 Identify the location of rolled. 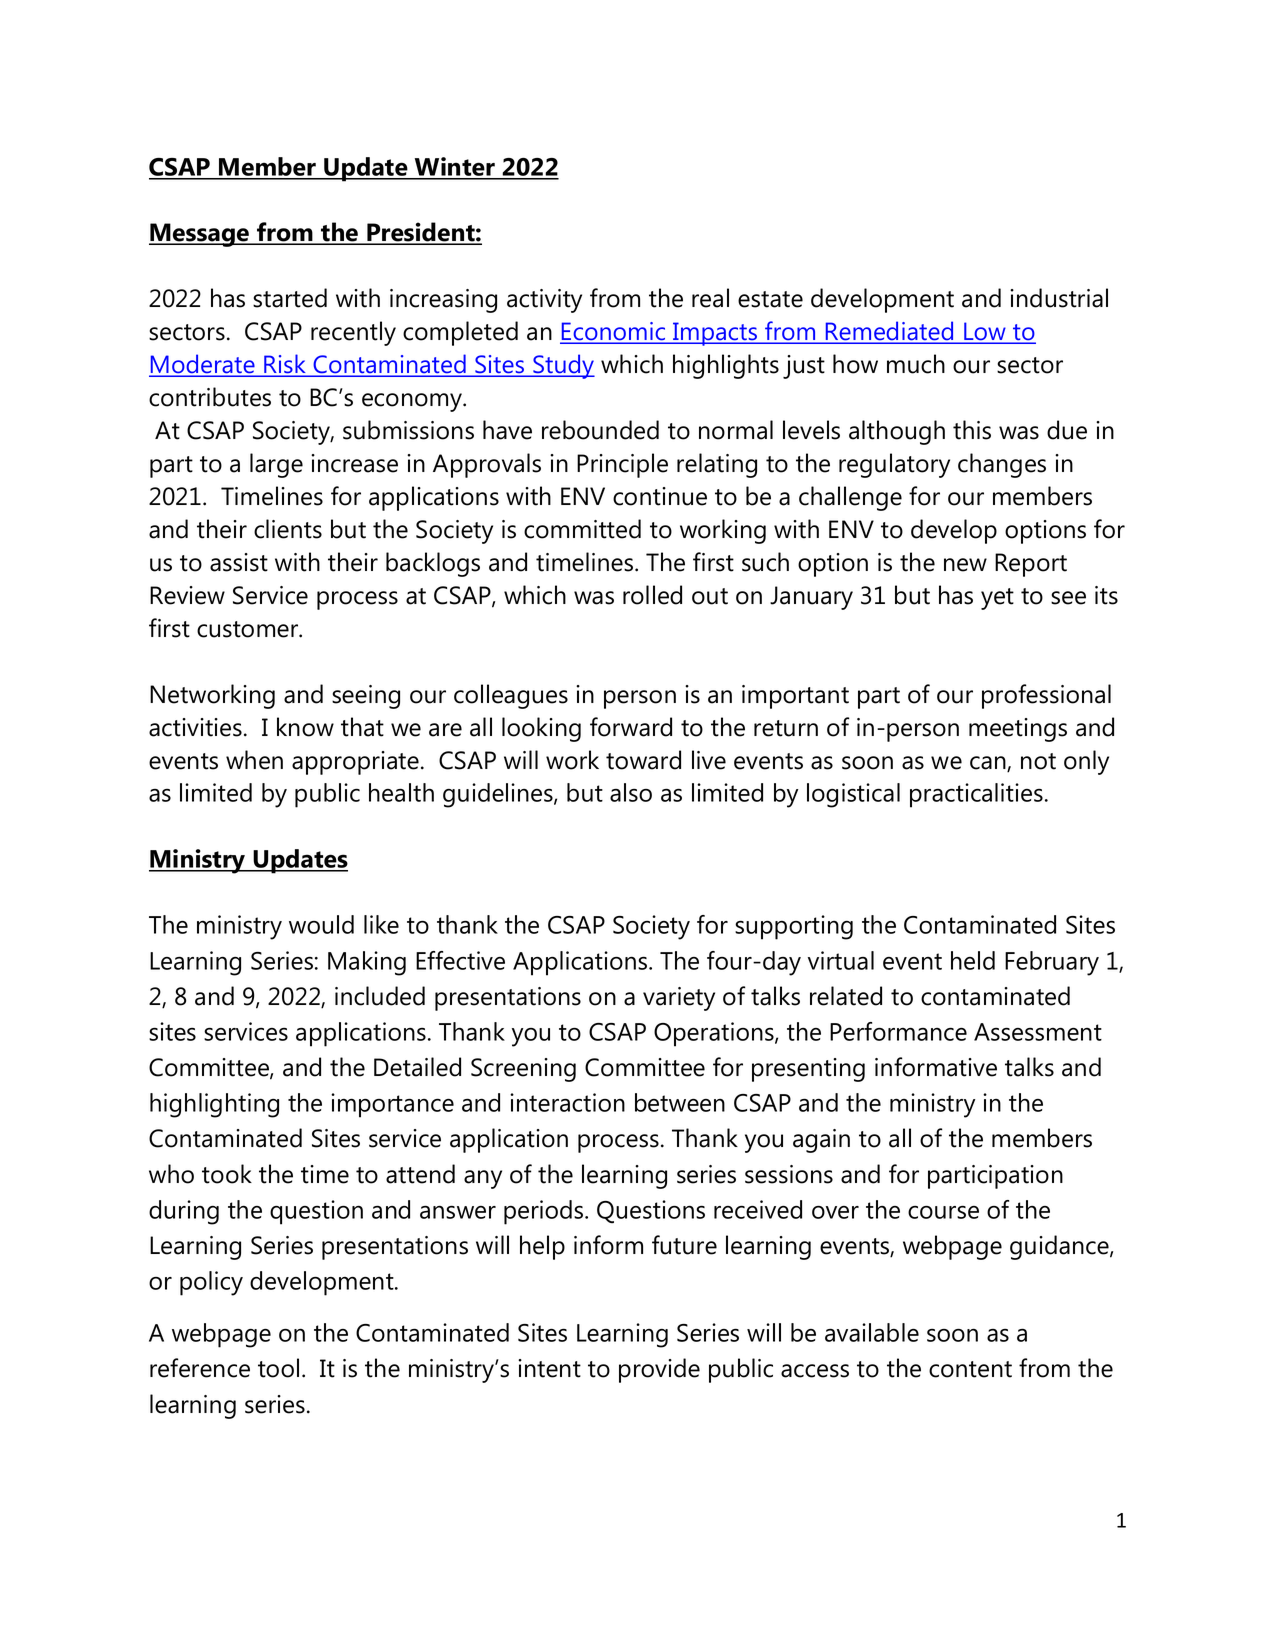
(652, 595).
